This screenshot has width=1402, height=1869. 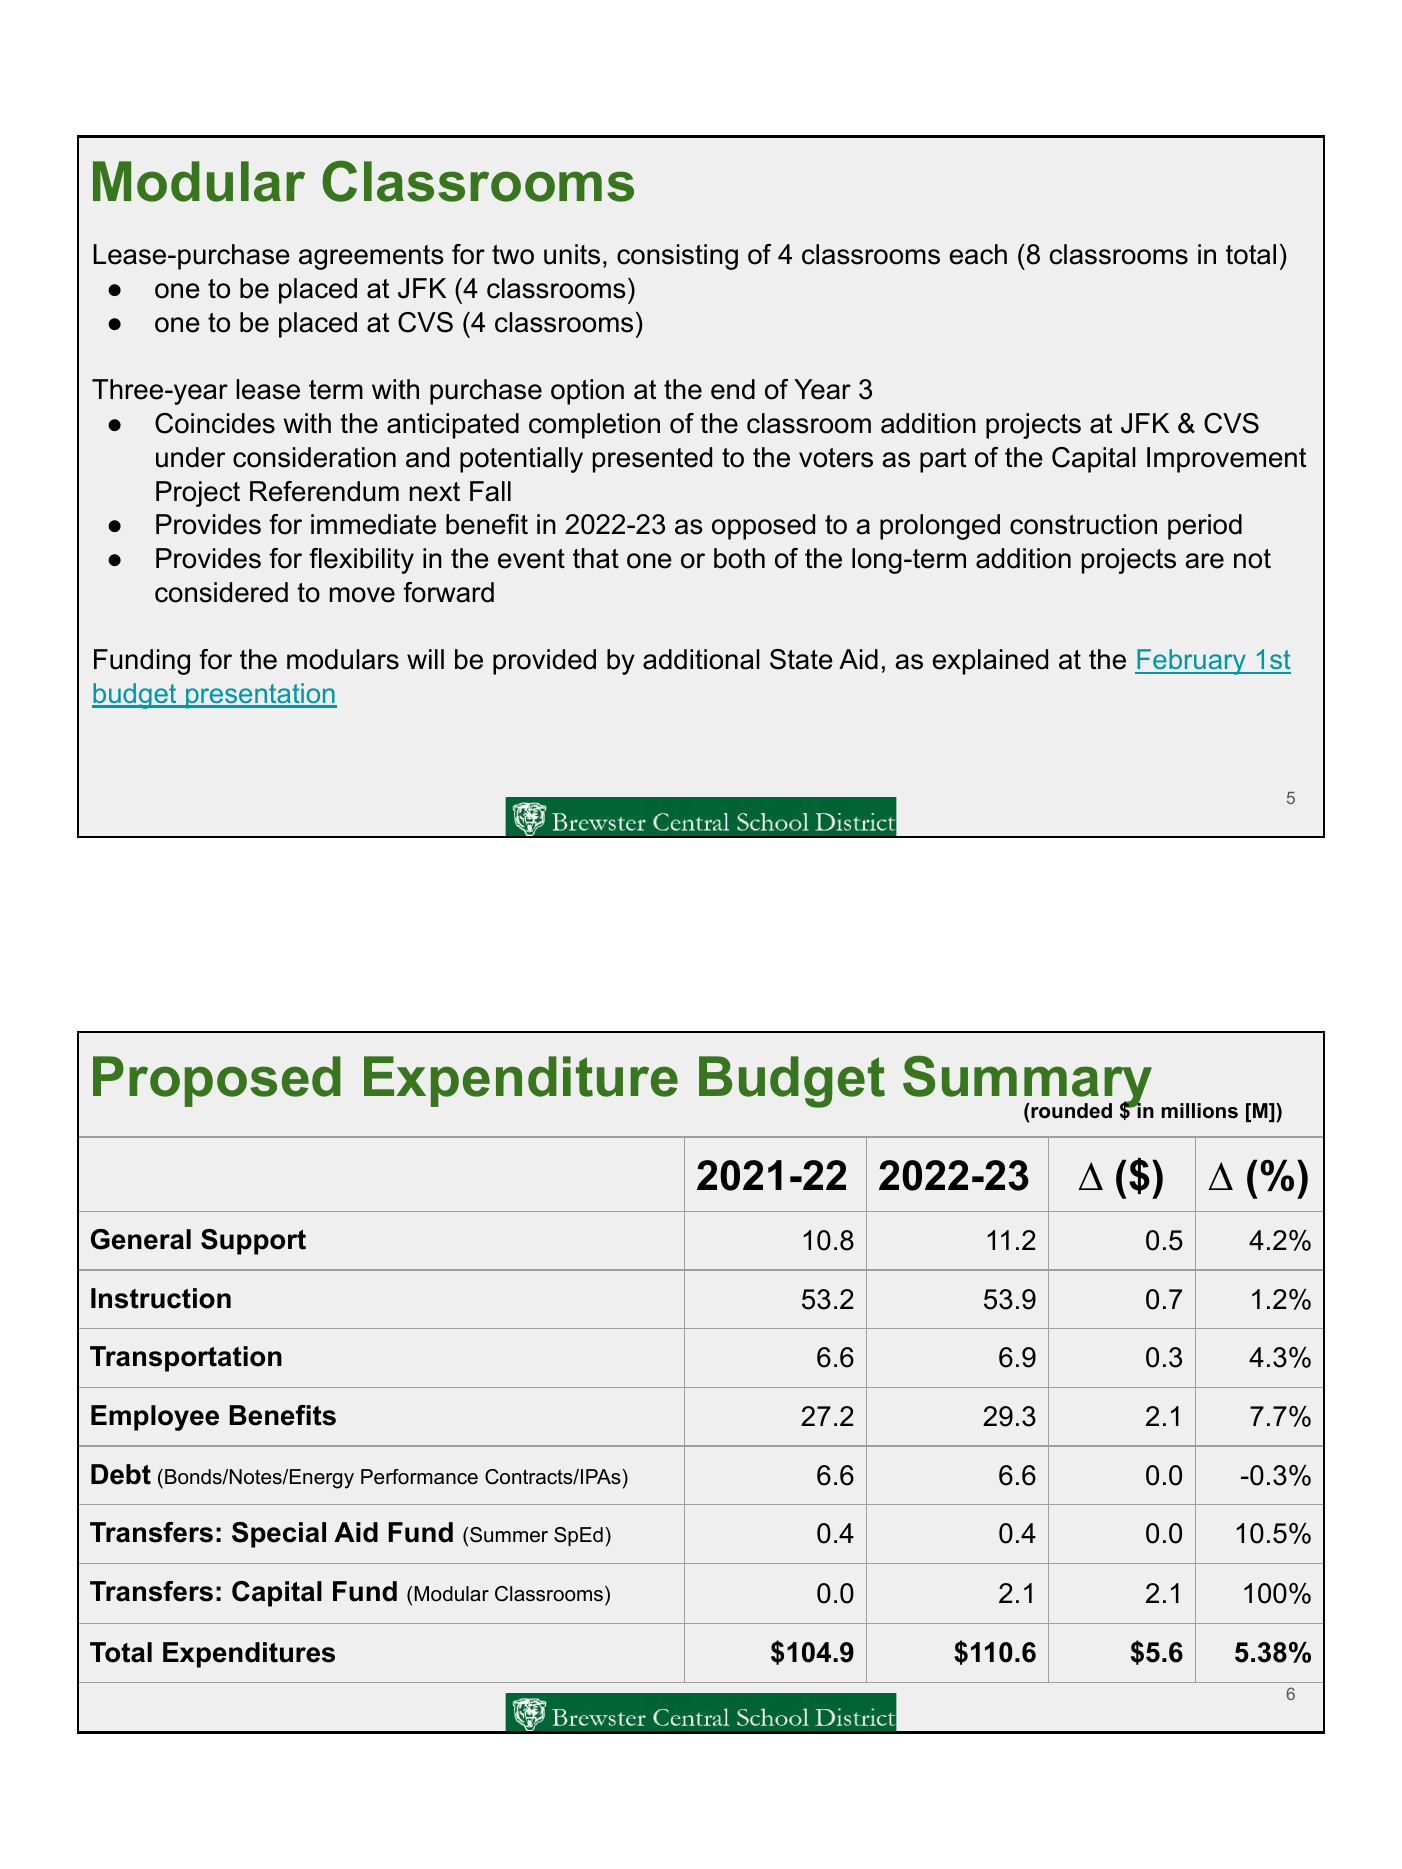 I want to click on Summer, so click(x=509, y=1535).
